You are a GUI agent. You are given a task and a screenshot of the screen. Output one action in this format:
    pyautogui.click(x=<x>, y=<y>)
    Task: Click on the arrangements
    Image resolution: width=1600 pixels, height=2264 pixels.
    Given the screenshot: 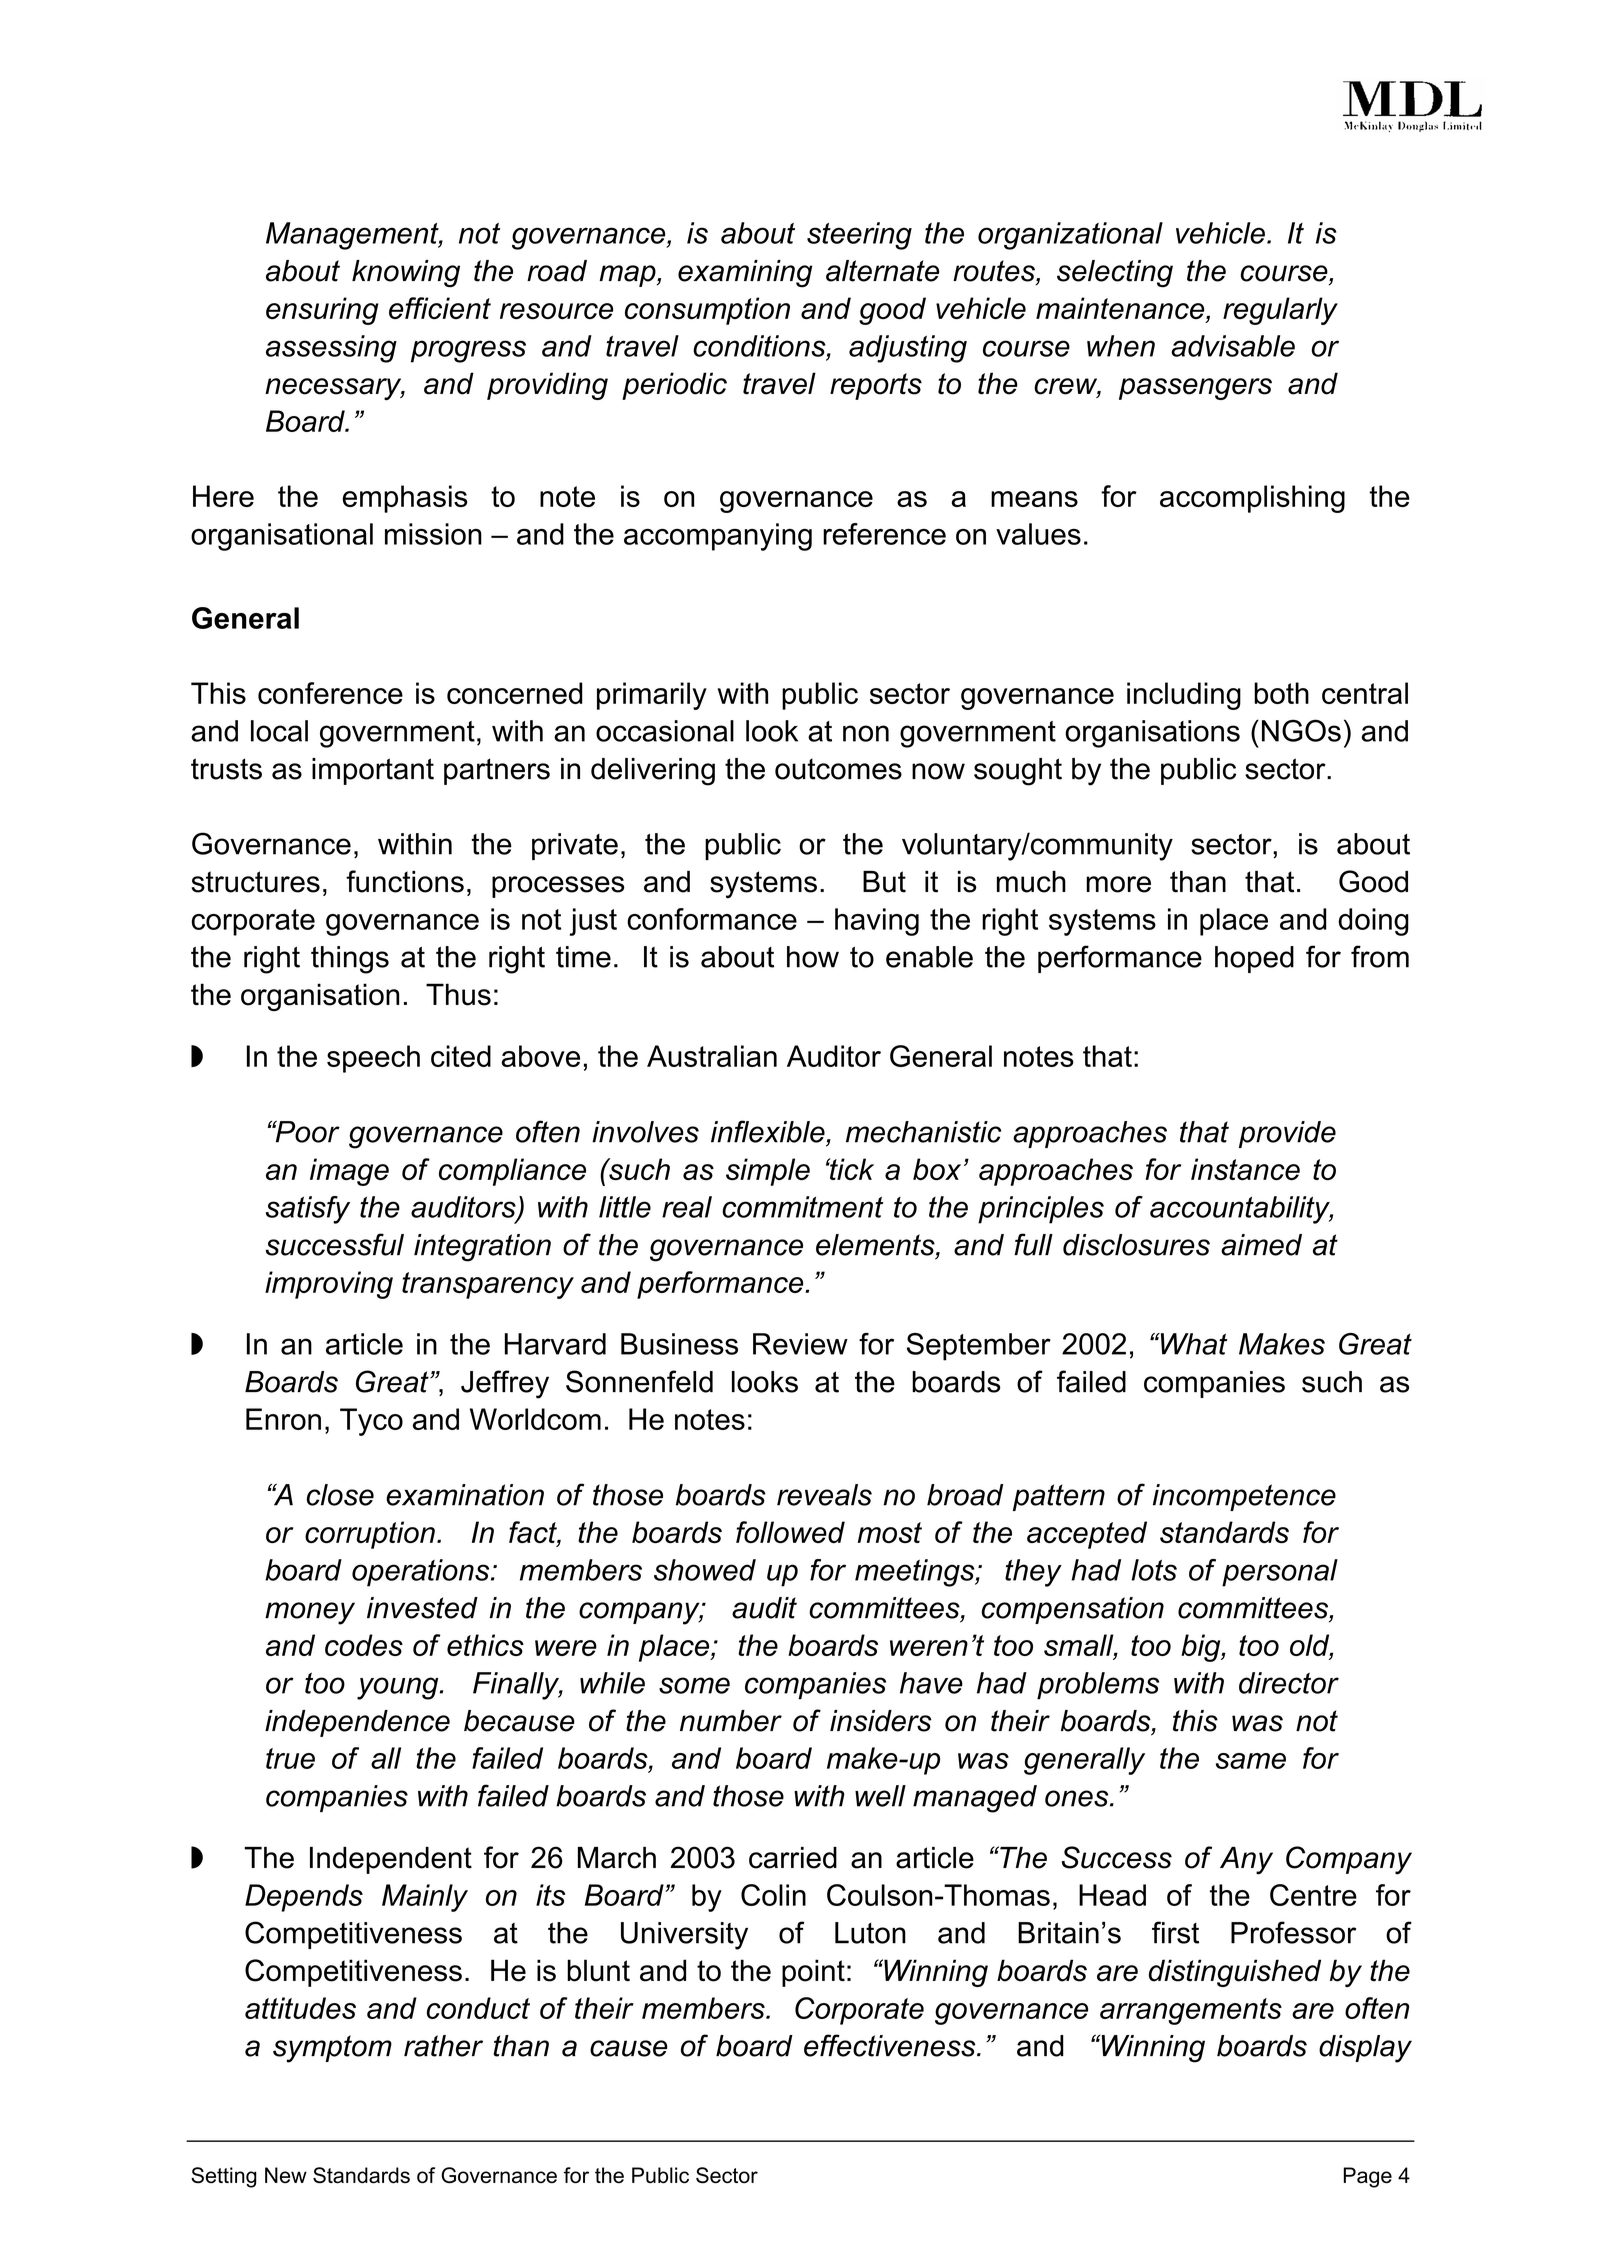 What is the action you would take?
    pyautogui.click(x=1191, y=2011)
